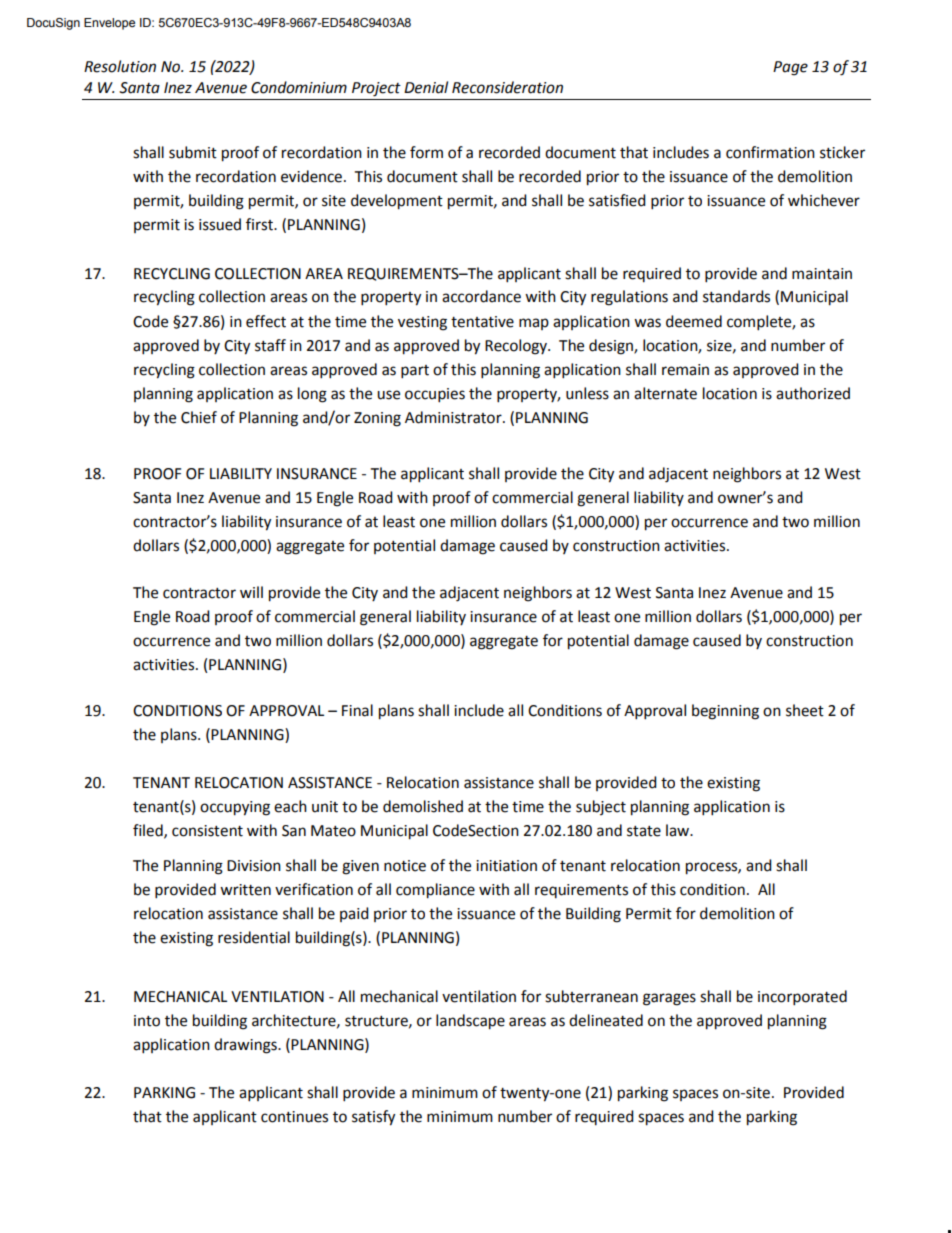 The image size is (952, 1233). What do you see at coordinates (790, 68) in the screenshot?
I see `Page` at bounding box center [790, 68].
